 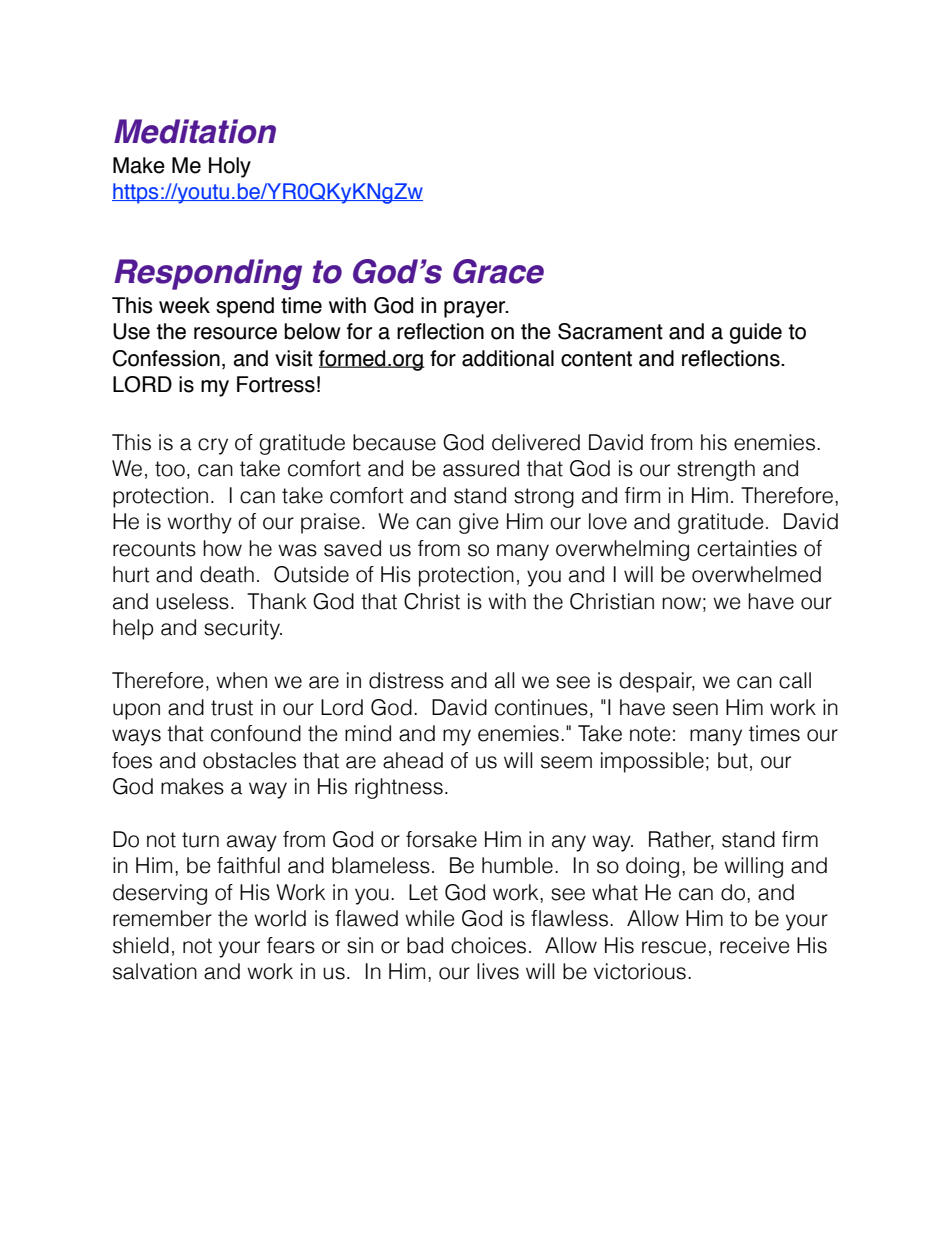 I want to click on Grace, so click(x=498, y=271).
